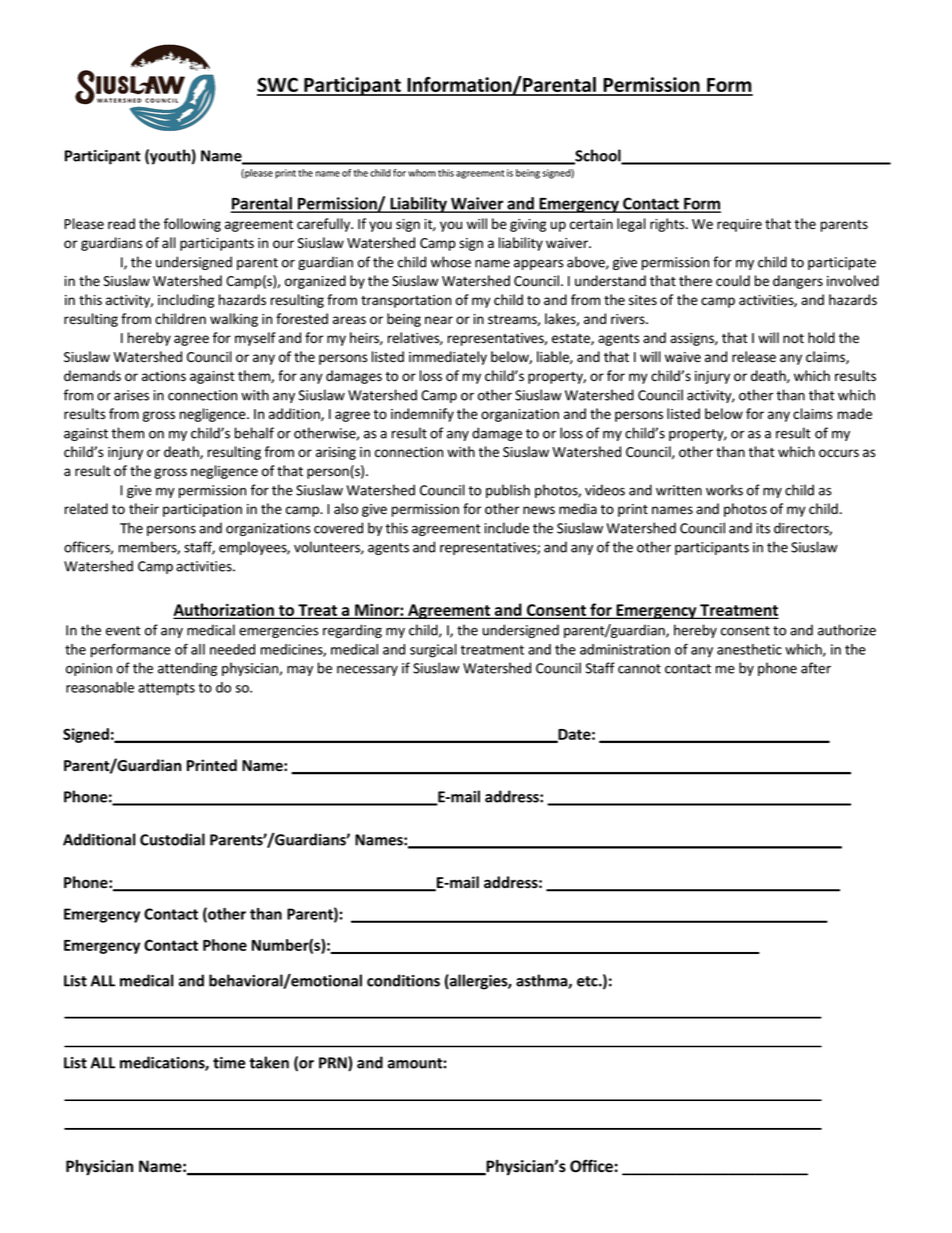 The height and width of the page is (1233, 952). Describe the element at coordinates (839, 453) in the page. I see `occurs` at that location.
